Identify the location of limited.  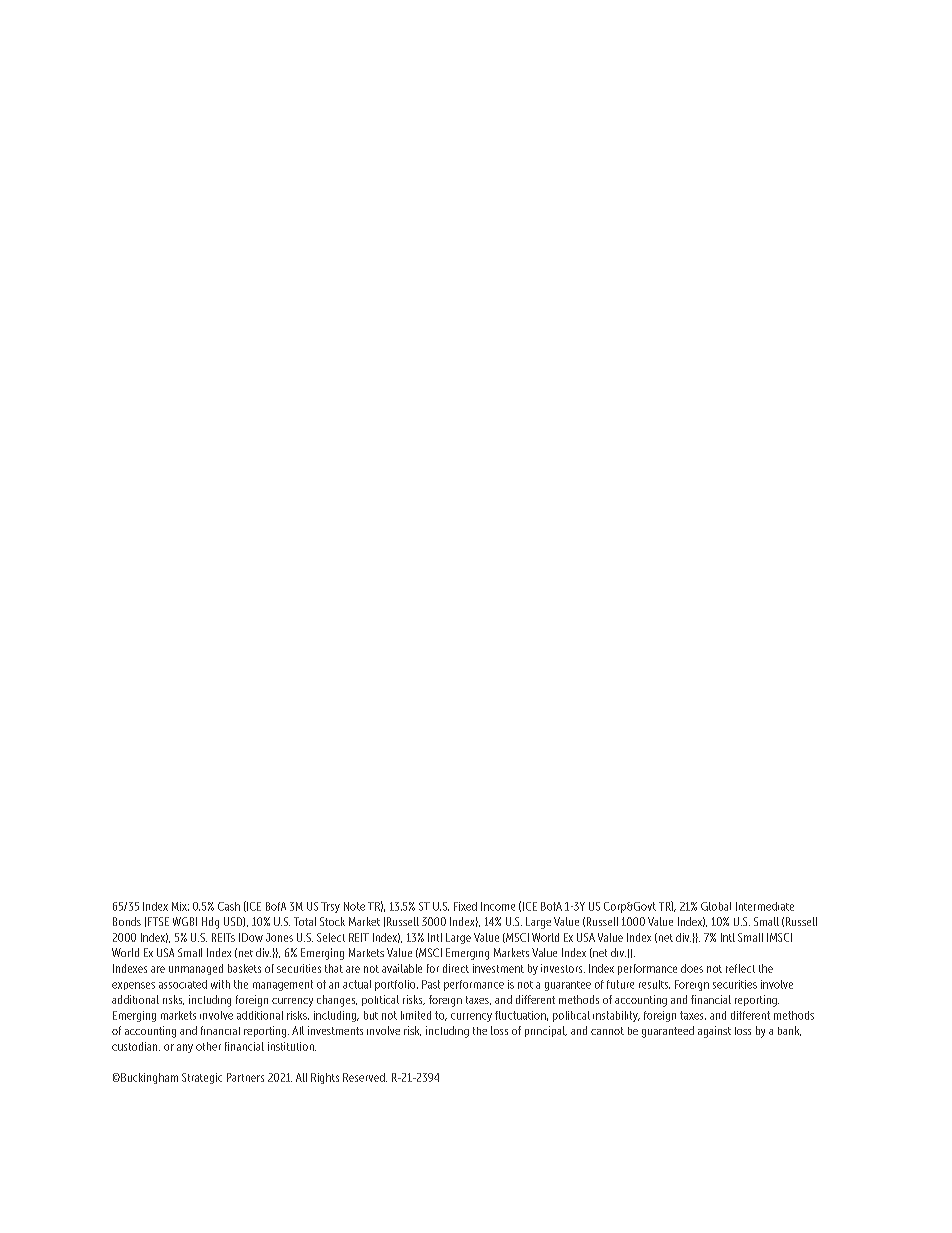
(416, 1015).
